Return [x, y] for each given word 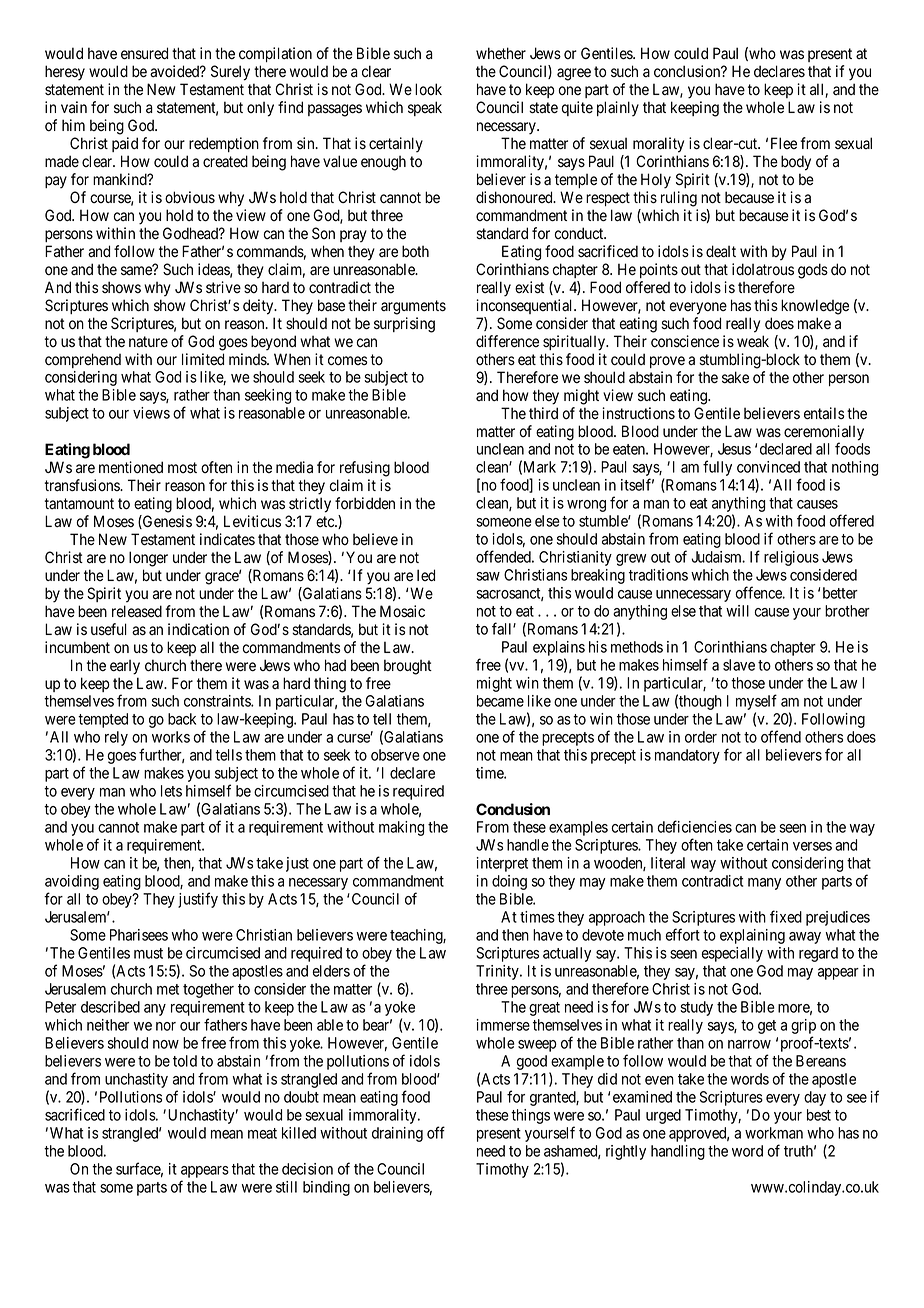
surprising [404, 325]
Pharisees [139, 935]
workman [774, 1133]
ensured [144, 53]
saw [488, 576]
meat [262, 1133]
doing [509, 882]
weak [753, 341]
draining [397, 1134]
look [428, 89]
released [137, 611]
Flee [784, 143]
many [764, 884]
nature [148, 342]
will [737, 611]
